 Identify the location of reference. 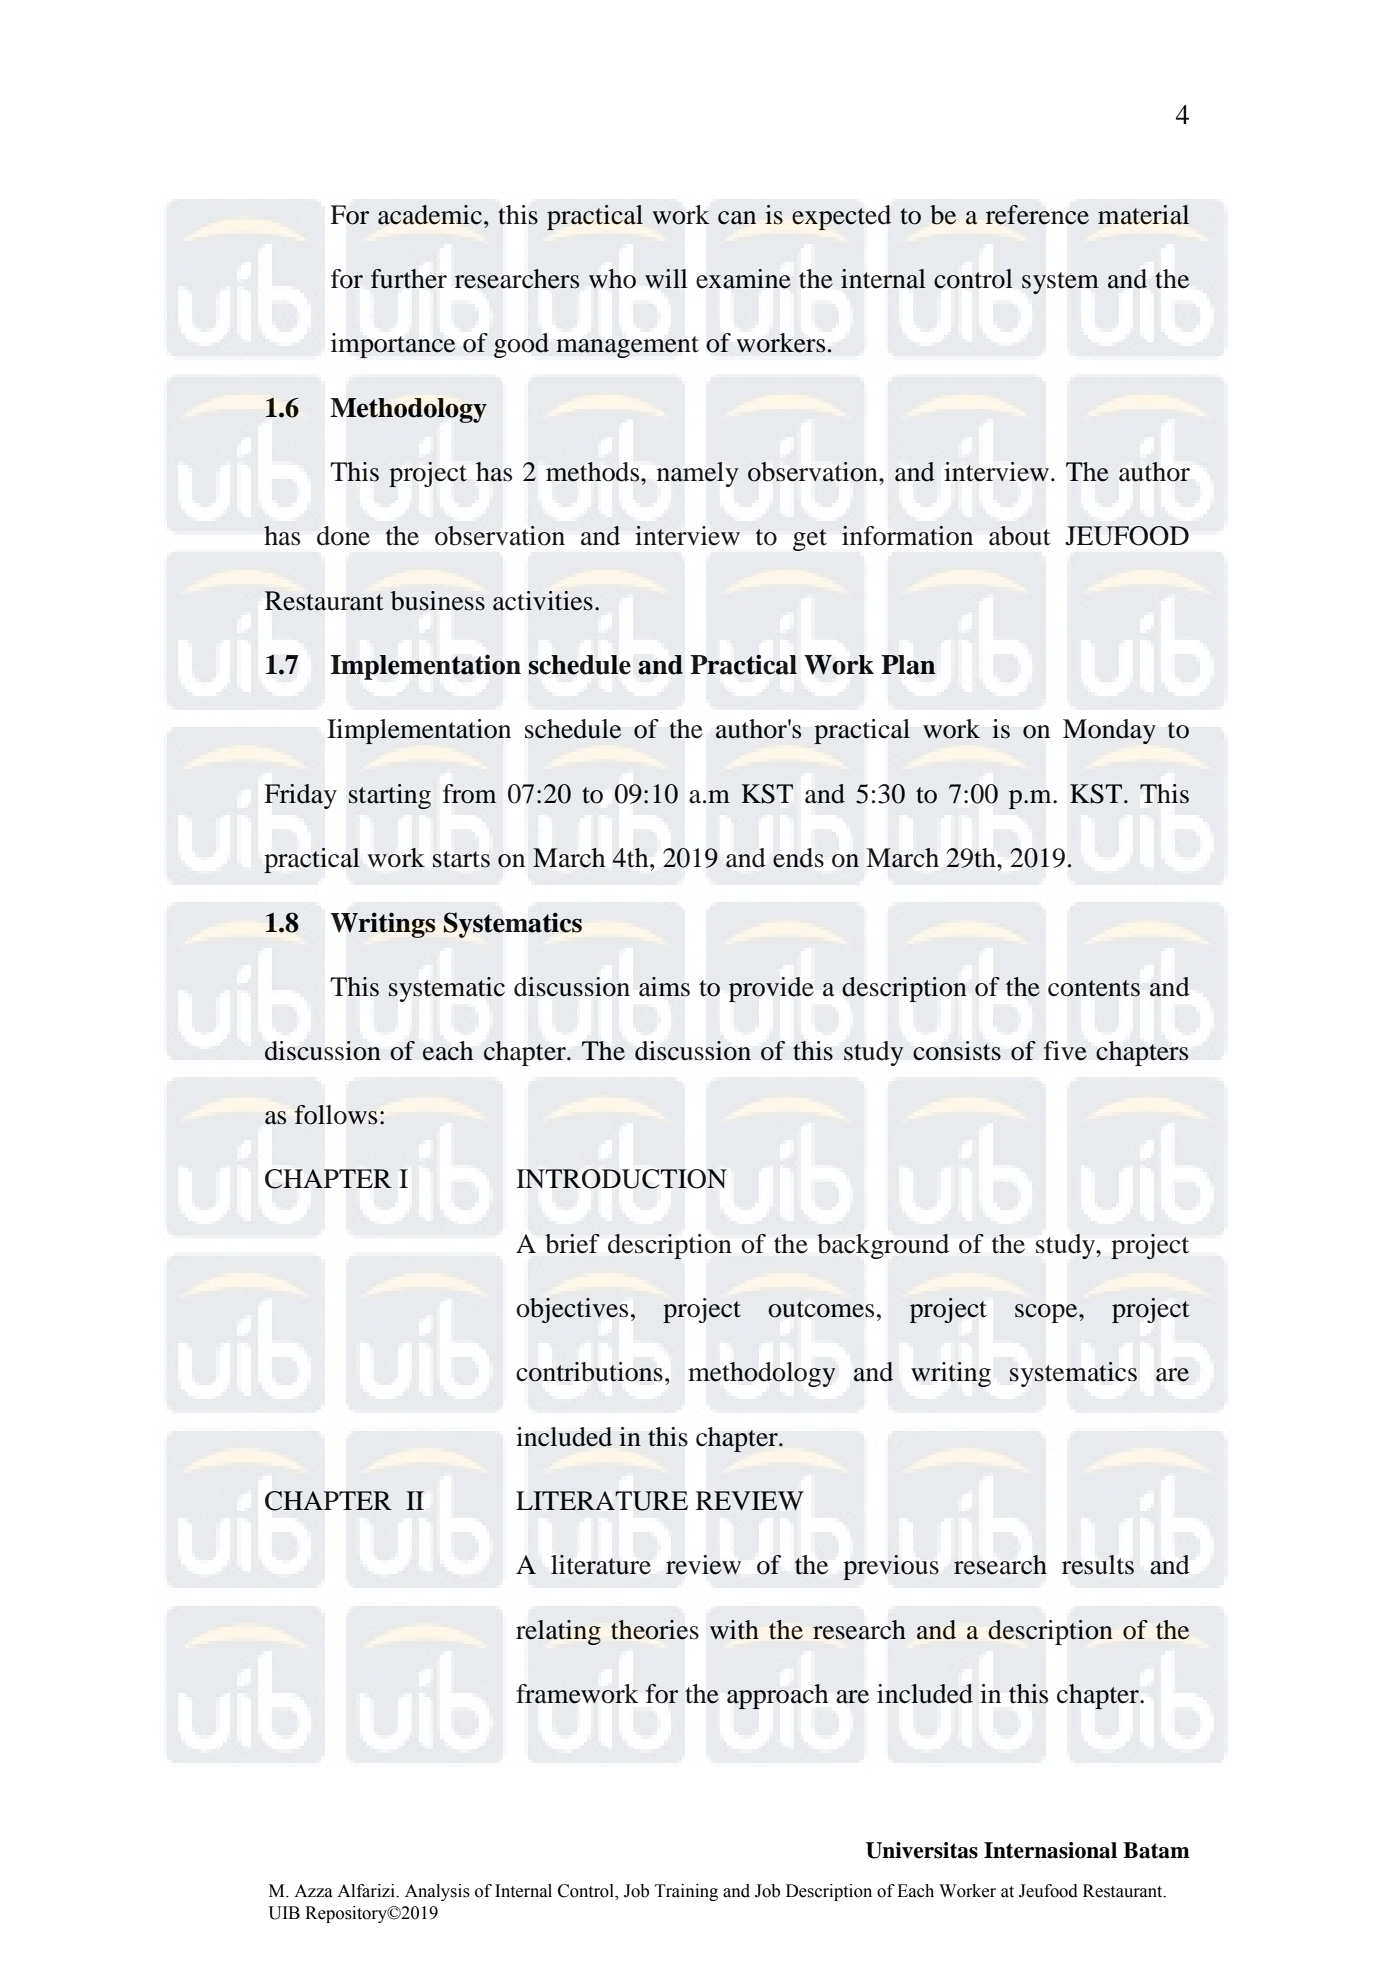
(1037, 215).
